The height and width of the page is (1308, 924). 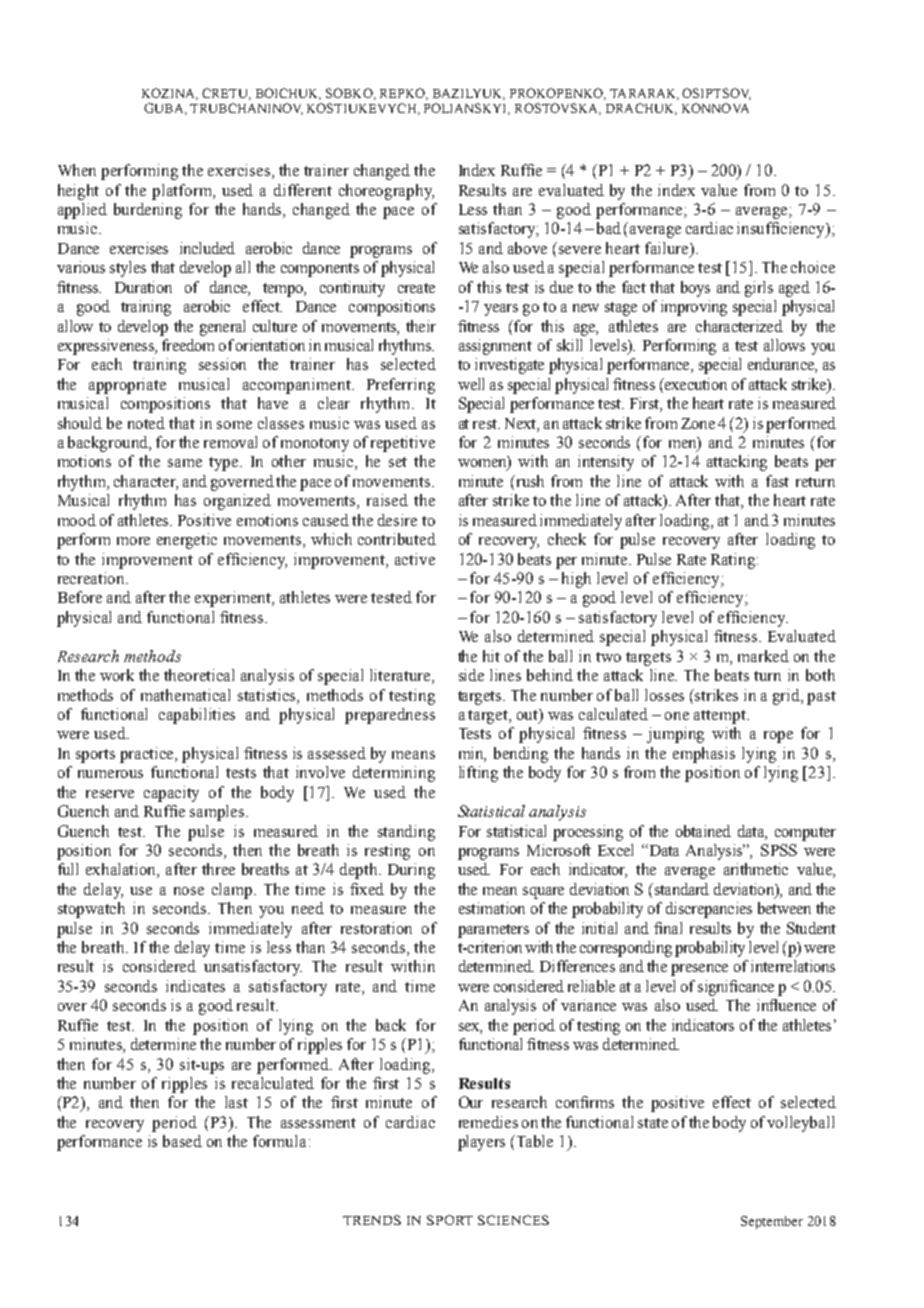 I want to click on attempt, so click(x=721, y=717).
